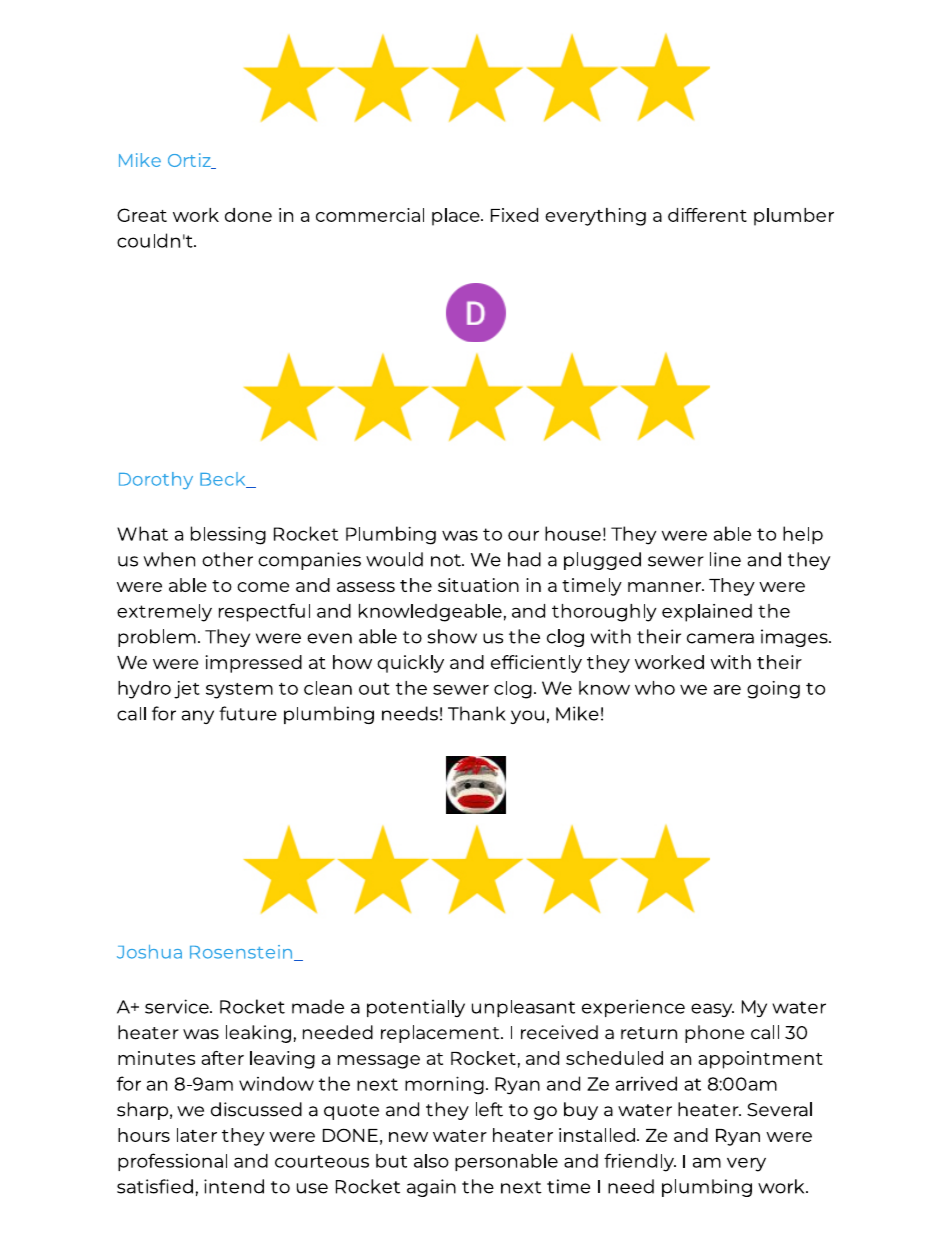 This screenshot has height=1233, width=952. Describe the element at coordinates (197, 1135) in the screenshot. I see `later` at that location.
